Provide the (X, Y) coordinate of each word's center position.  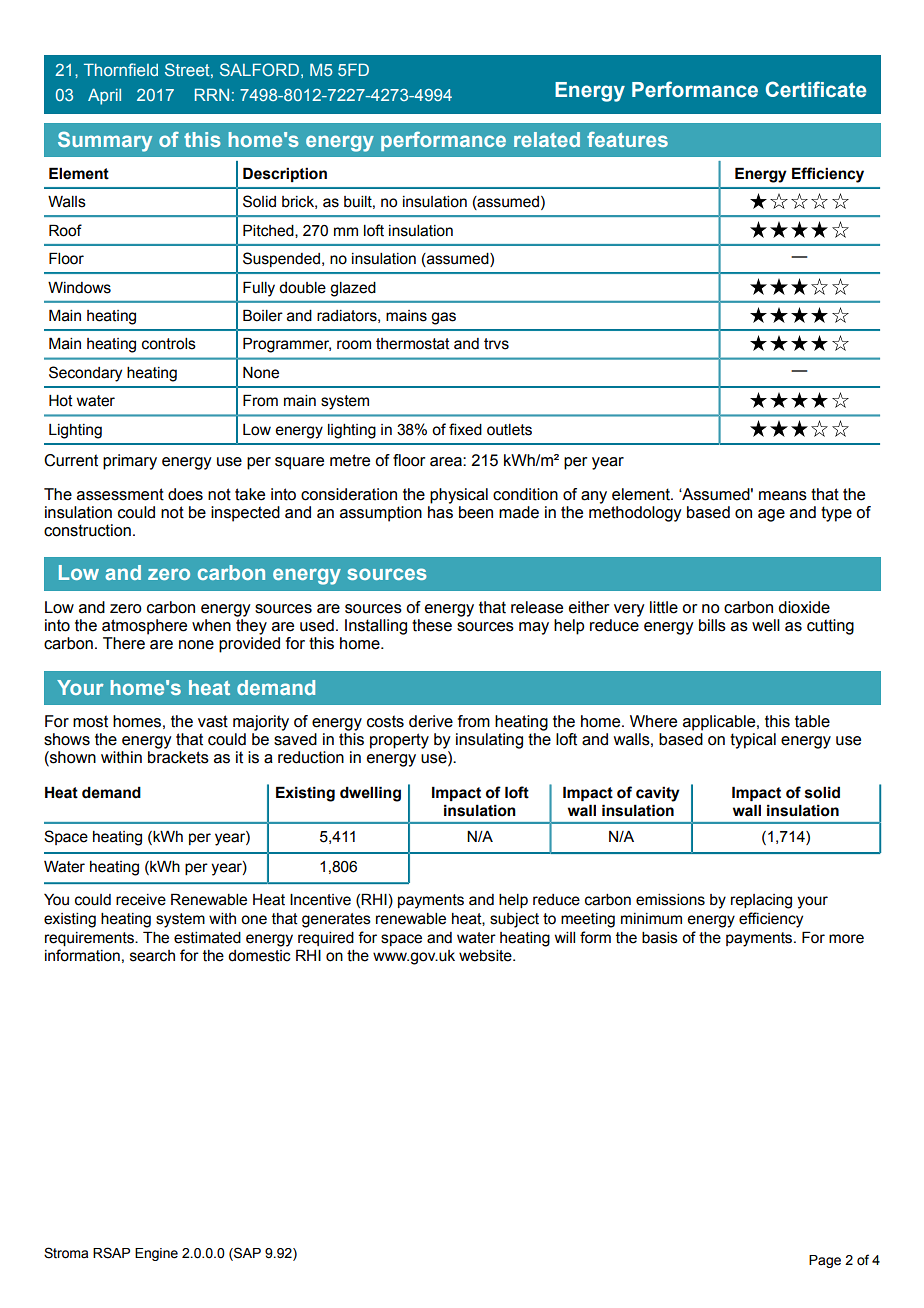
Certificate (816, 89)
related (547, 139)
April (104, 96)
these (432, 625)
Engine (156, 1254)
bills (712, 625)
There (124, 643)
